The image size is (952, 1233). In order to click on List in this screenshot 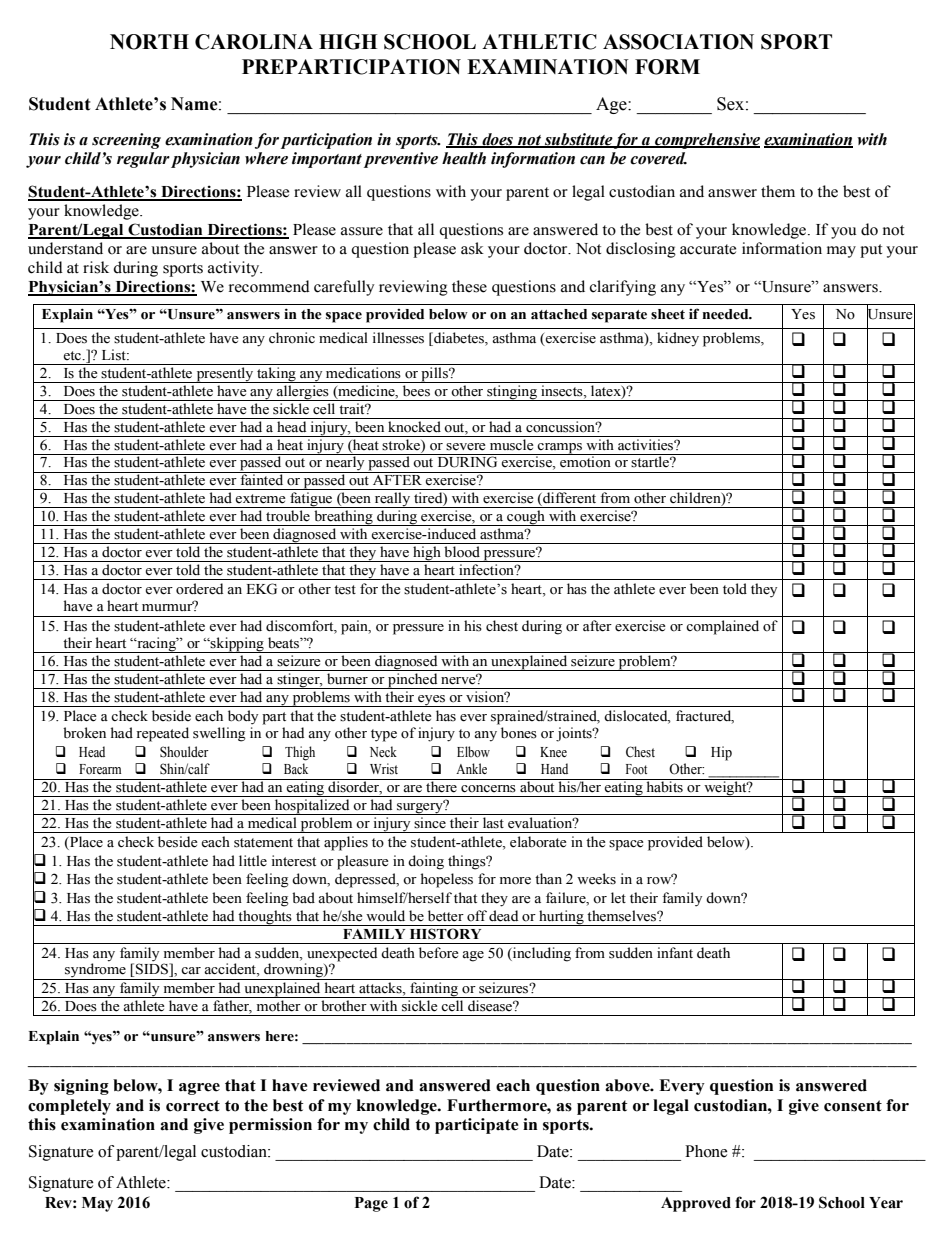, I will do `click(115, 355)`.
